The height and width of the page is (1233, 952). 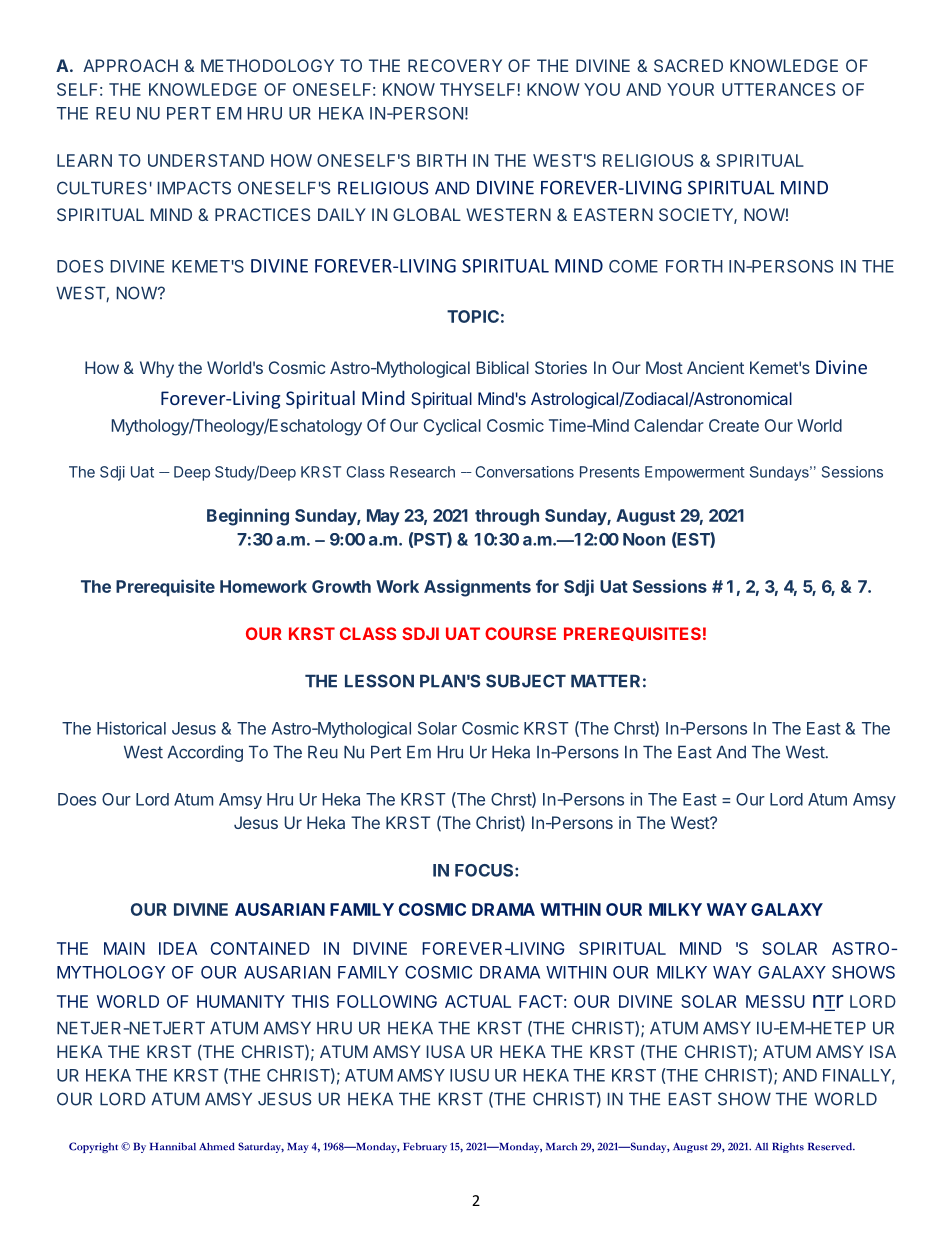 What do you see at coordinates (778, 89) in the page?
I see `UTTERANCES` at bounding box center [778, 89].
